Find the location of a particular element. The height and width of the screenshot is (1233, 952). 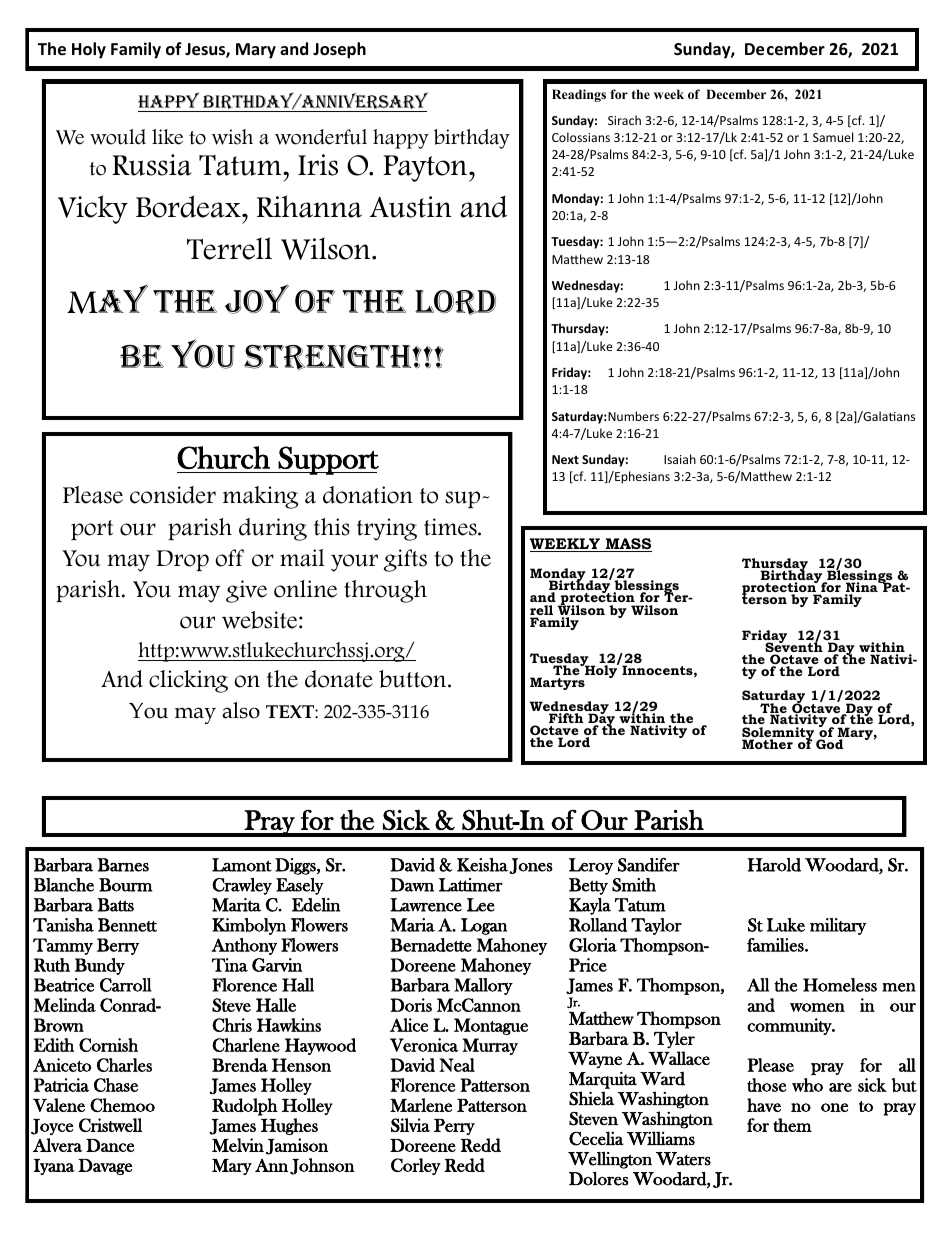

Samuel is located at coordinates (833, 137).
